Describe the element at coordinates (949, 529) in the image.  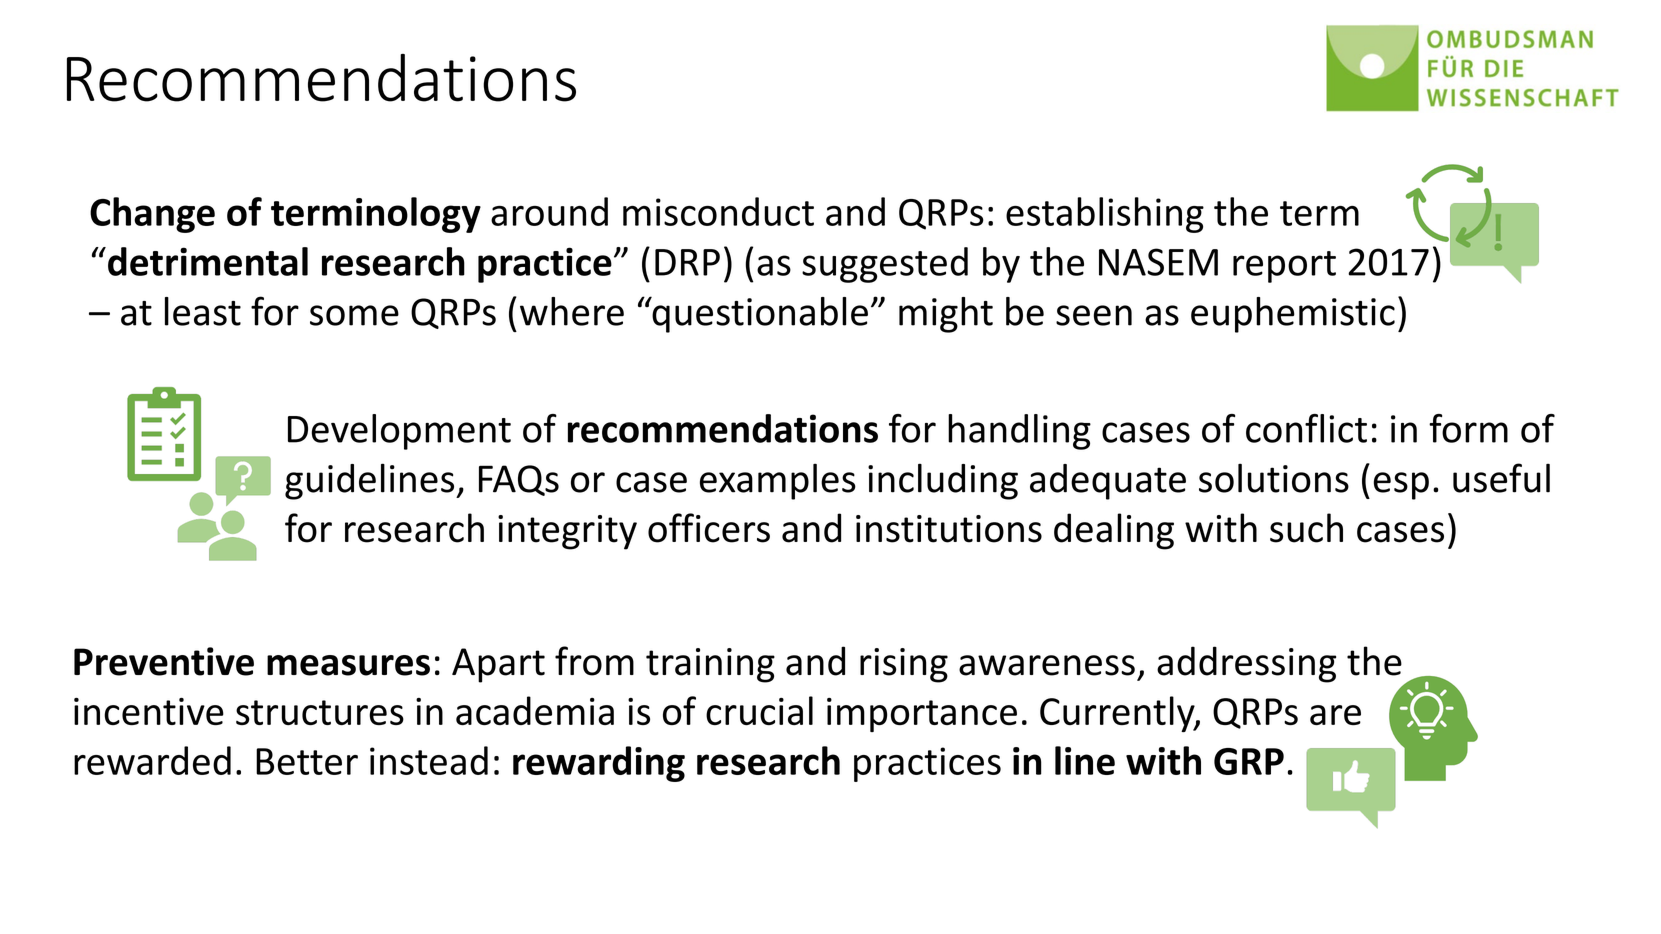
I see `institutions` at that location.
